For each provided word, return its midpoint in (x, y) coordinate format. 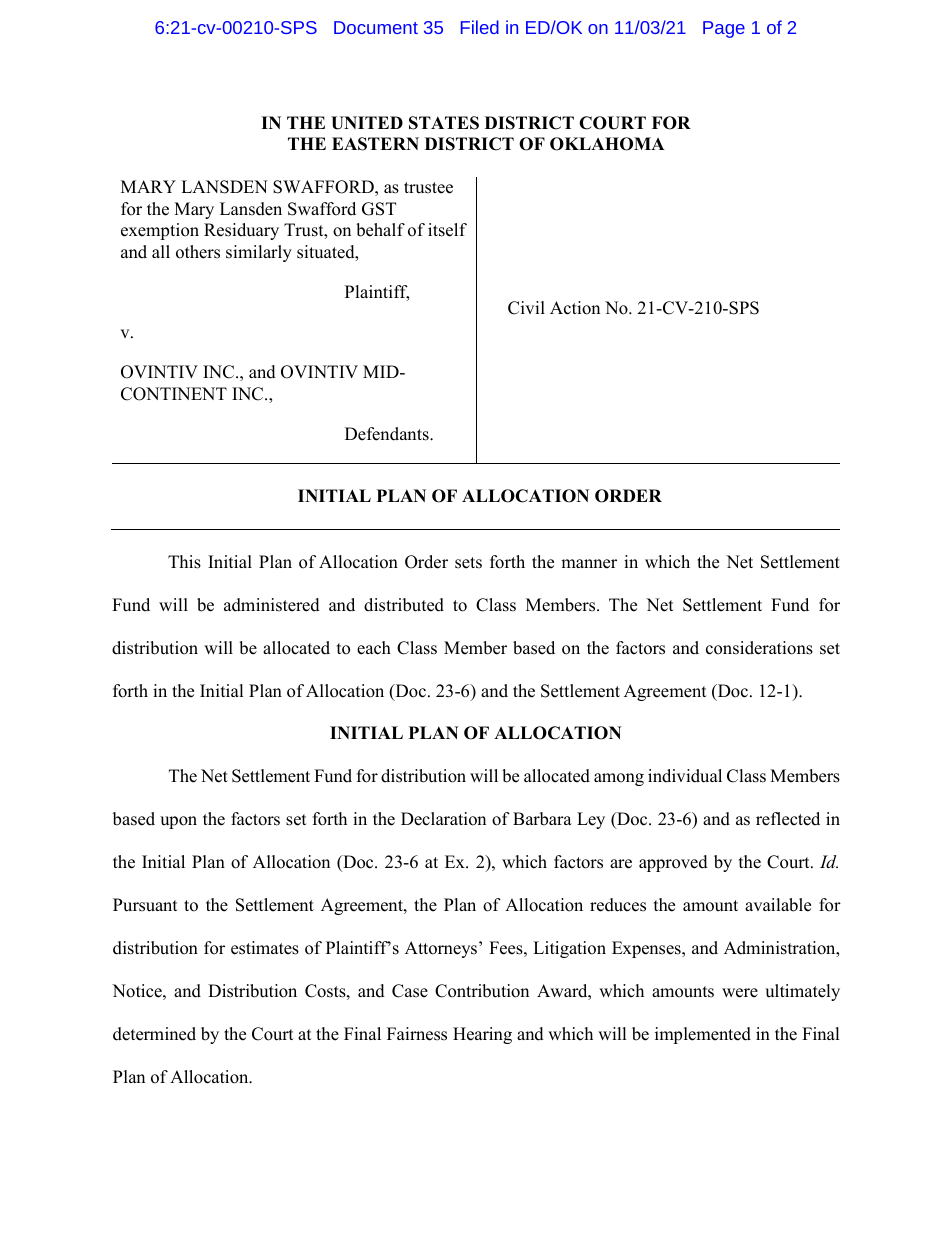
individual (685, 776)
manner (589, 564)
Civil (526, 308)
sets (468, 563)
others (198, 252)
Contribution (482, 991)
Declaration (443, 819)
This (184, 562)
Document (376, 27)
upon (178, 822)
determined (154, 1034)
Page (724, 29)
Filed (480, 27)
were (740, 993)
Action (575, 308)
